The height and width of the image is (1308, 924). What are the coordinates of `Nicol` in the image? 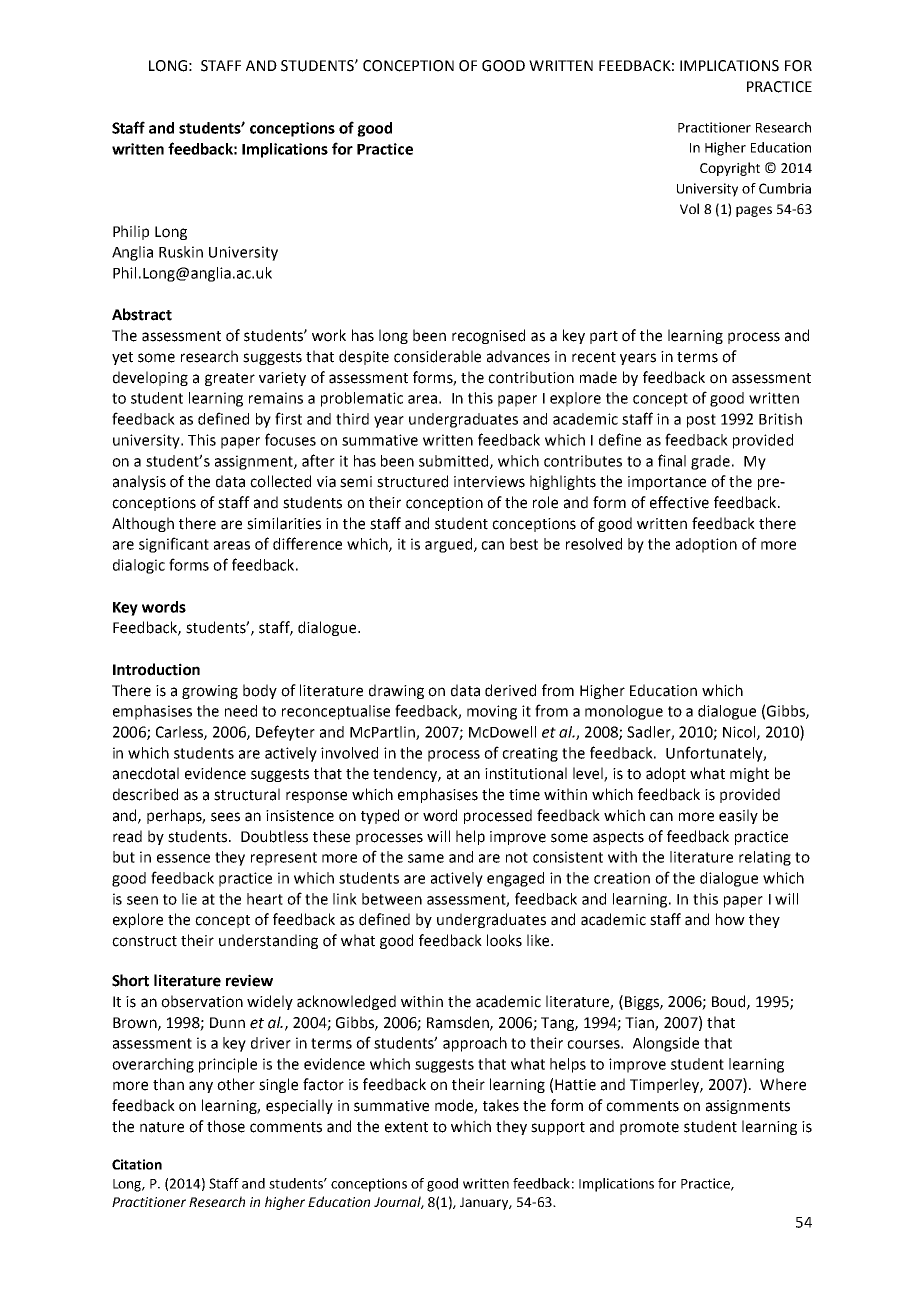 It's located at (740, 733).
